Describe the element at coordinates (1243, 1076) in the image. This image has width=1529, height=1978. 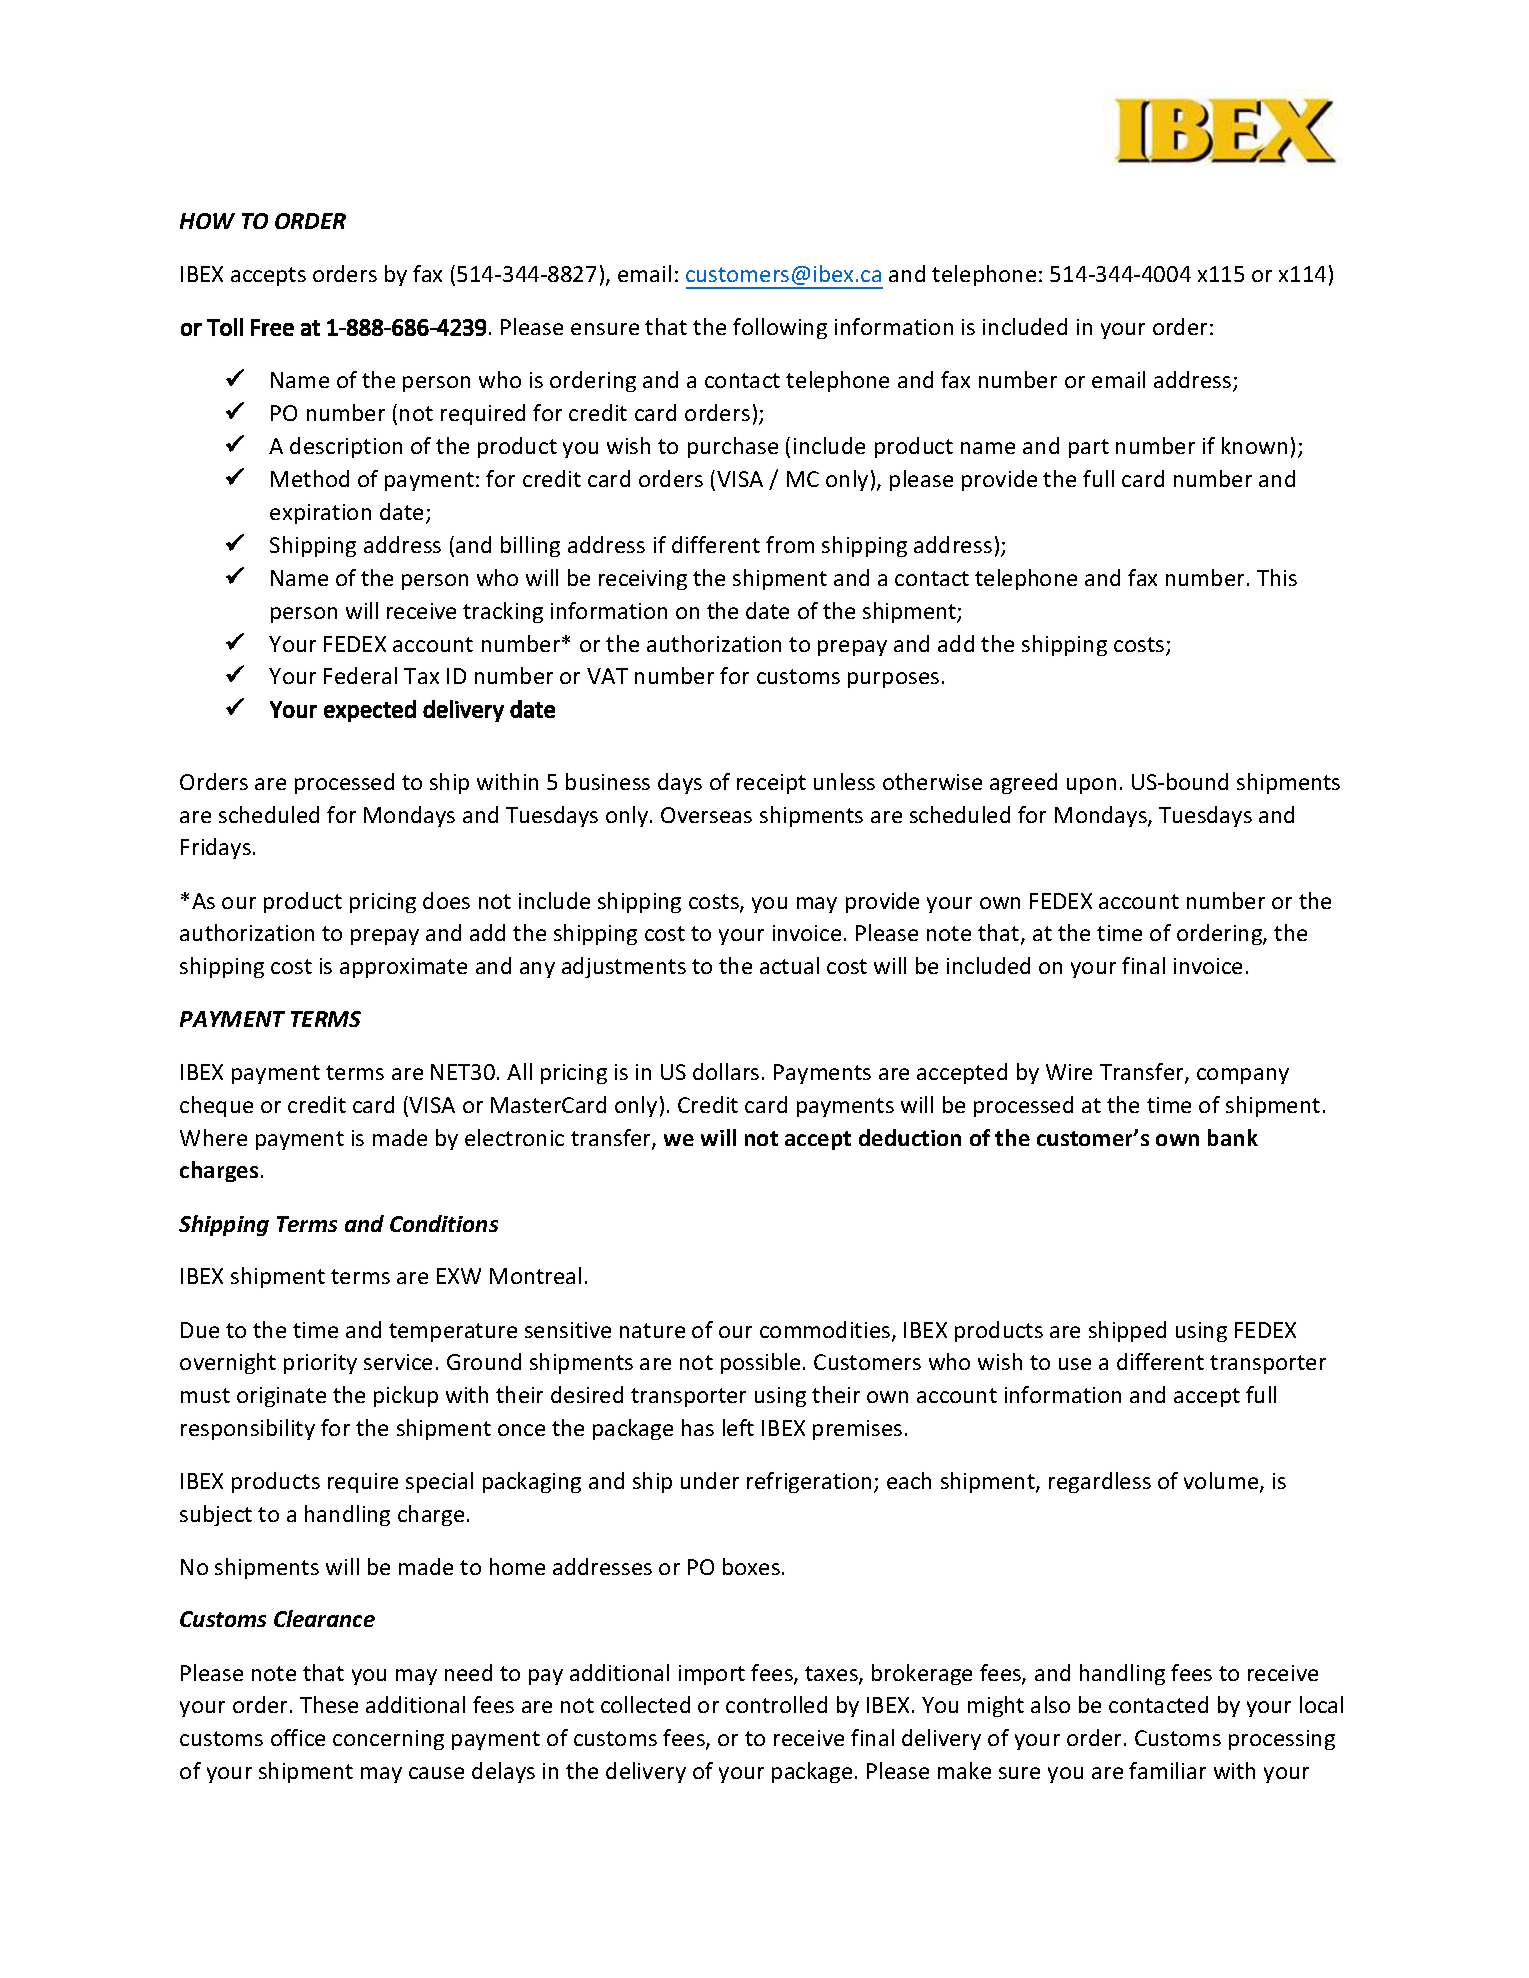
I see `company` at that location.
